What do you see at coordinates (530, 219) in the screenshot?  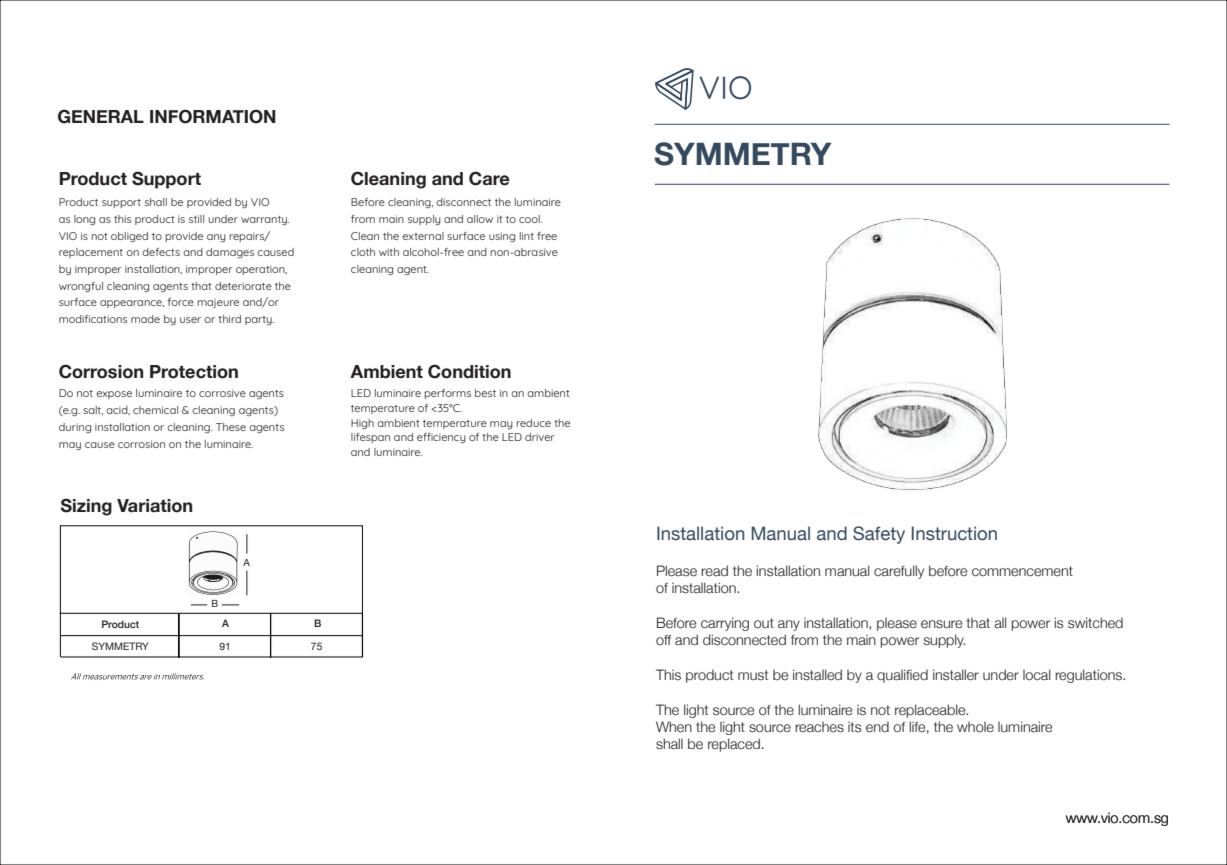 I see `cool` at bounding box center [530, 219].
